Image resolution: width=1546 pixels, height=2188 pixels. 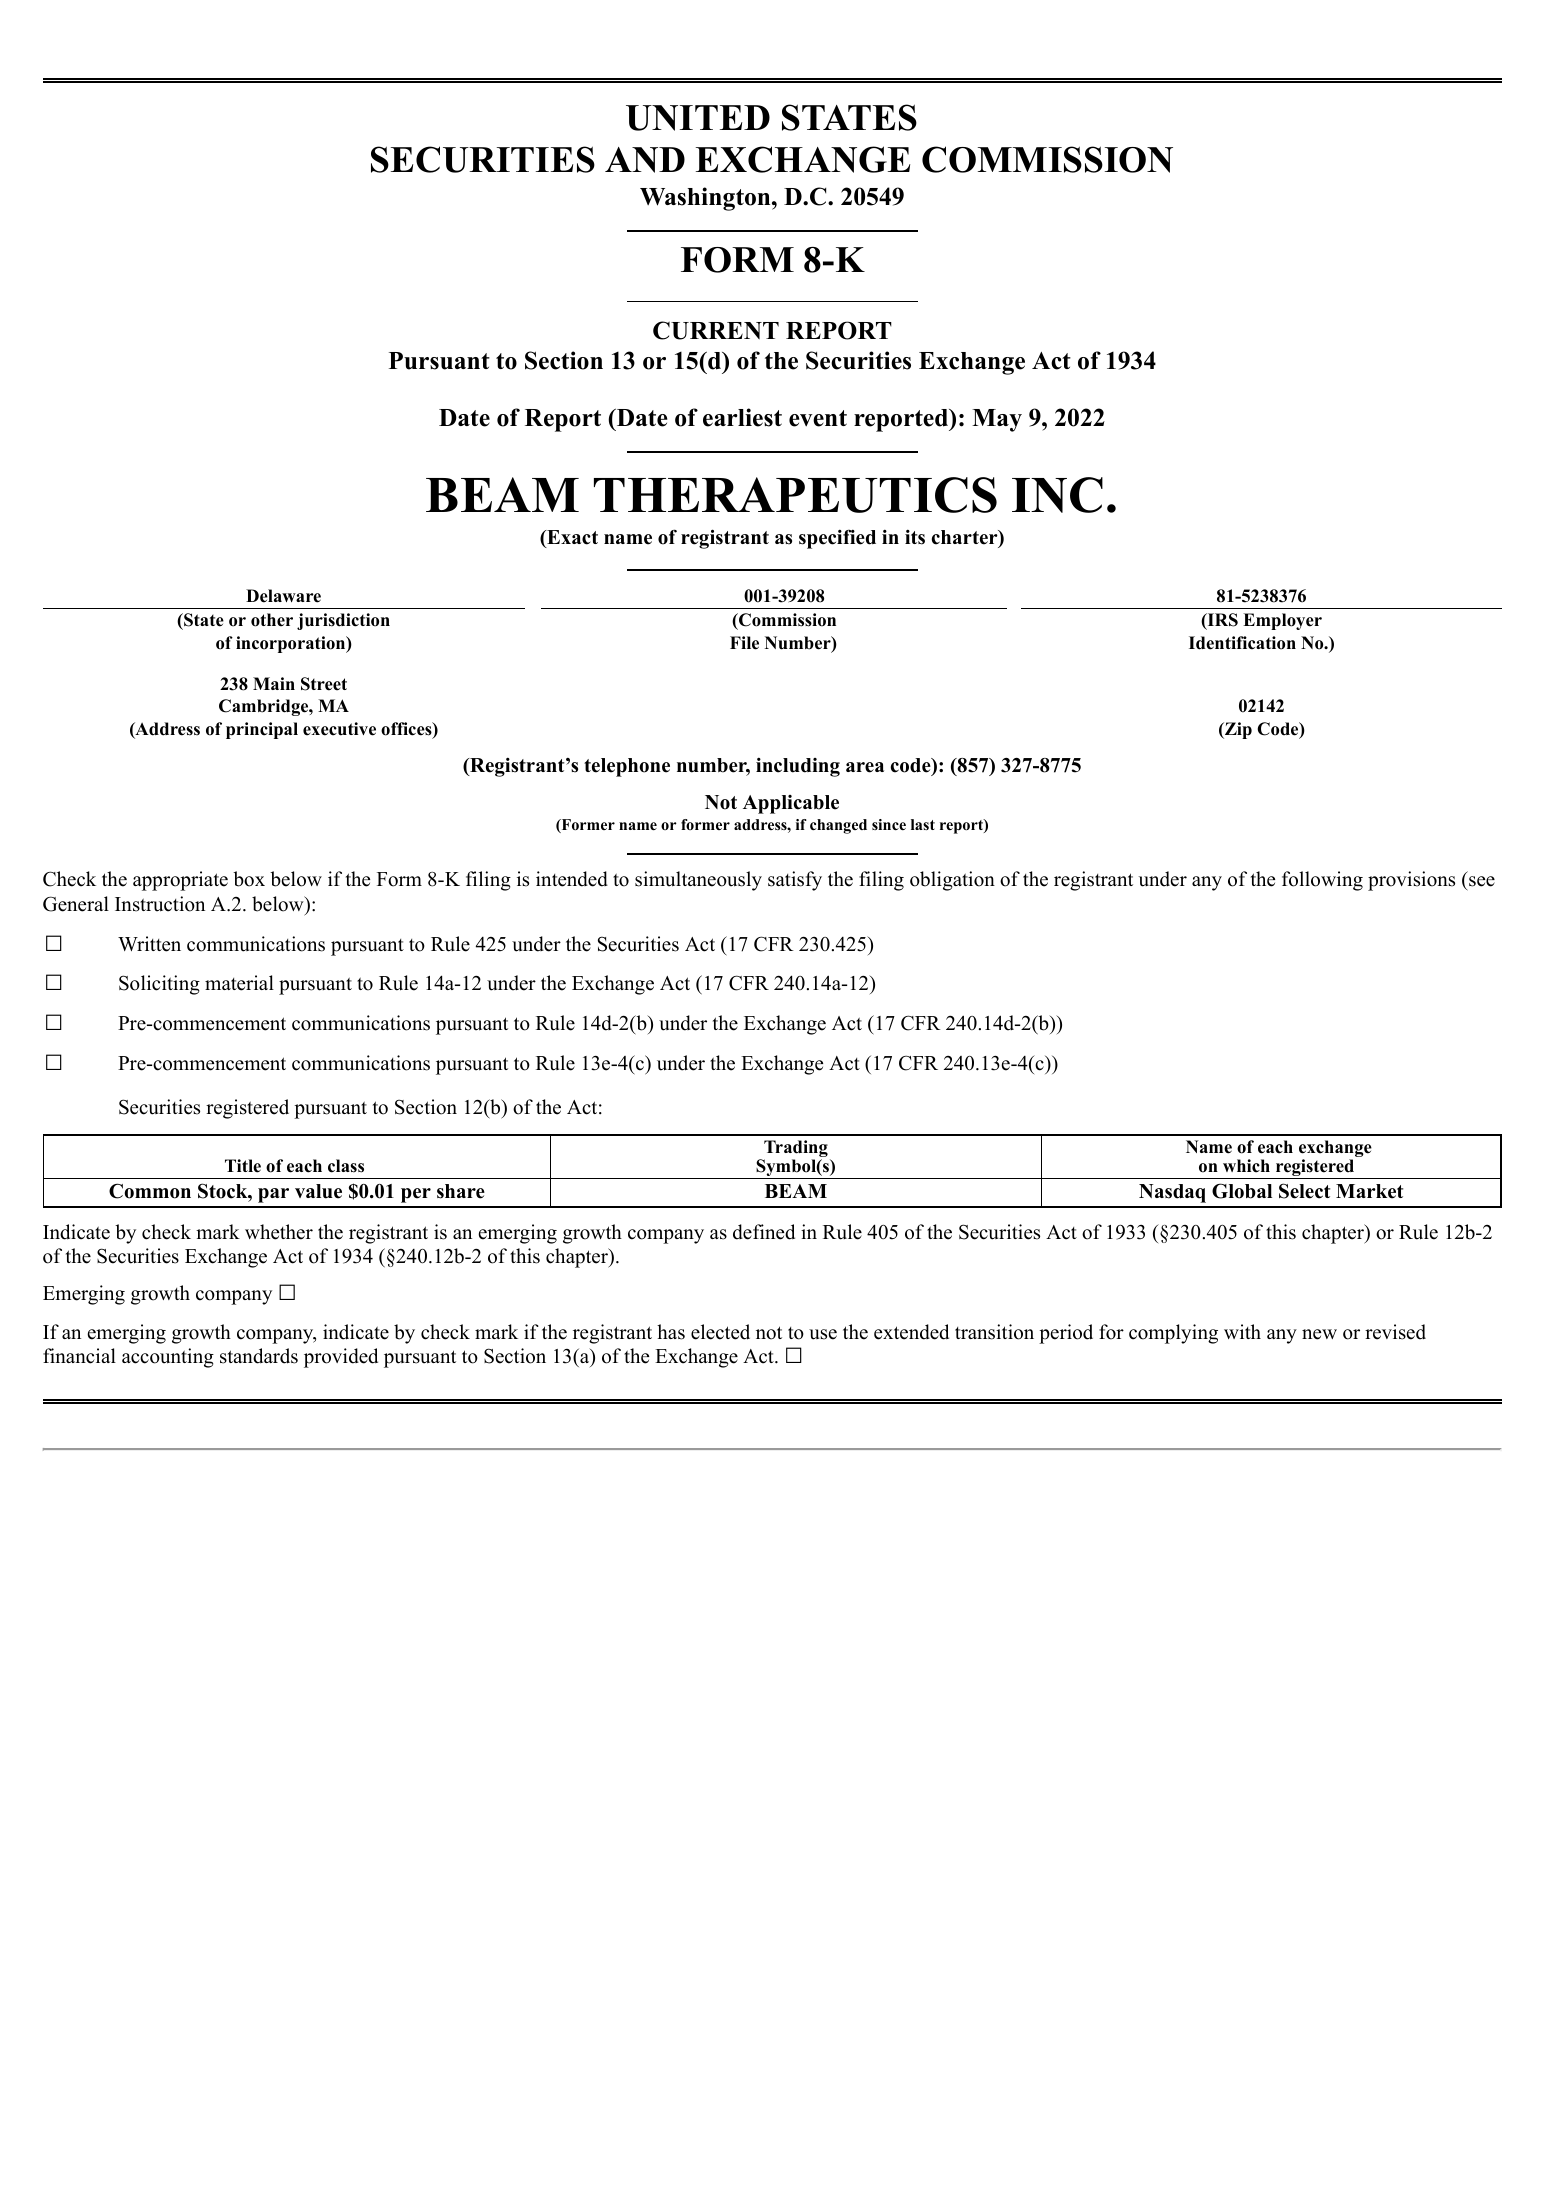 I want to click on principal, so click(x=262, y=730).
